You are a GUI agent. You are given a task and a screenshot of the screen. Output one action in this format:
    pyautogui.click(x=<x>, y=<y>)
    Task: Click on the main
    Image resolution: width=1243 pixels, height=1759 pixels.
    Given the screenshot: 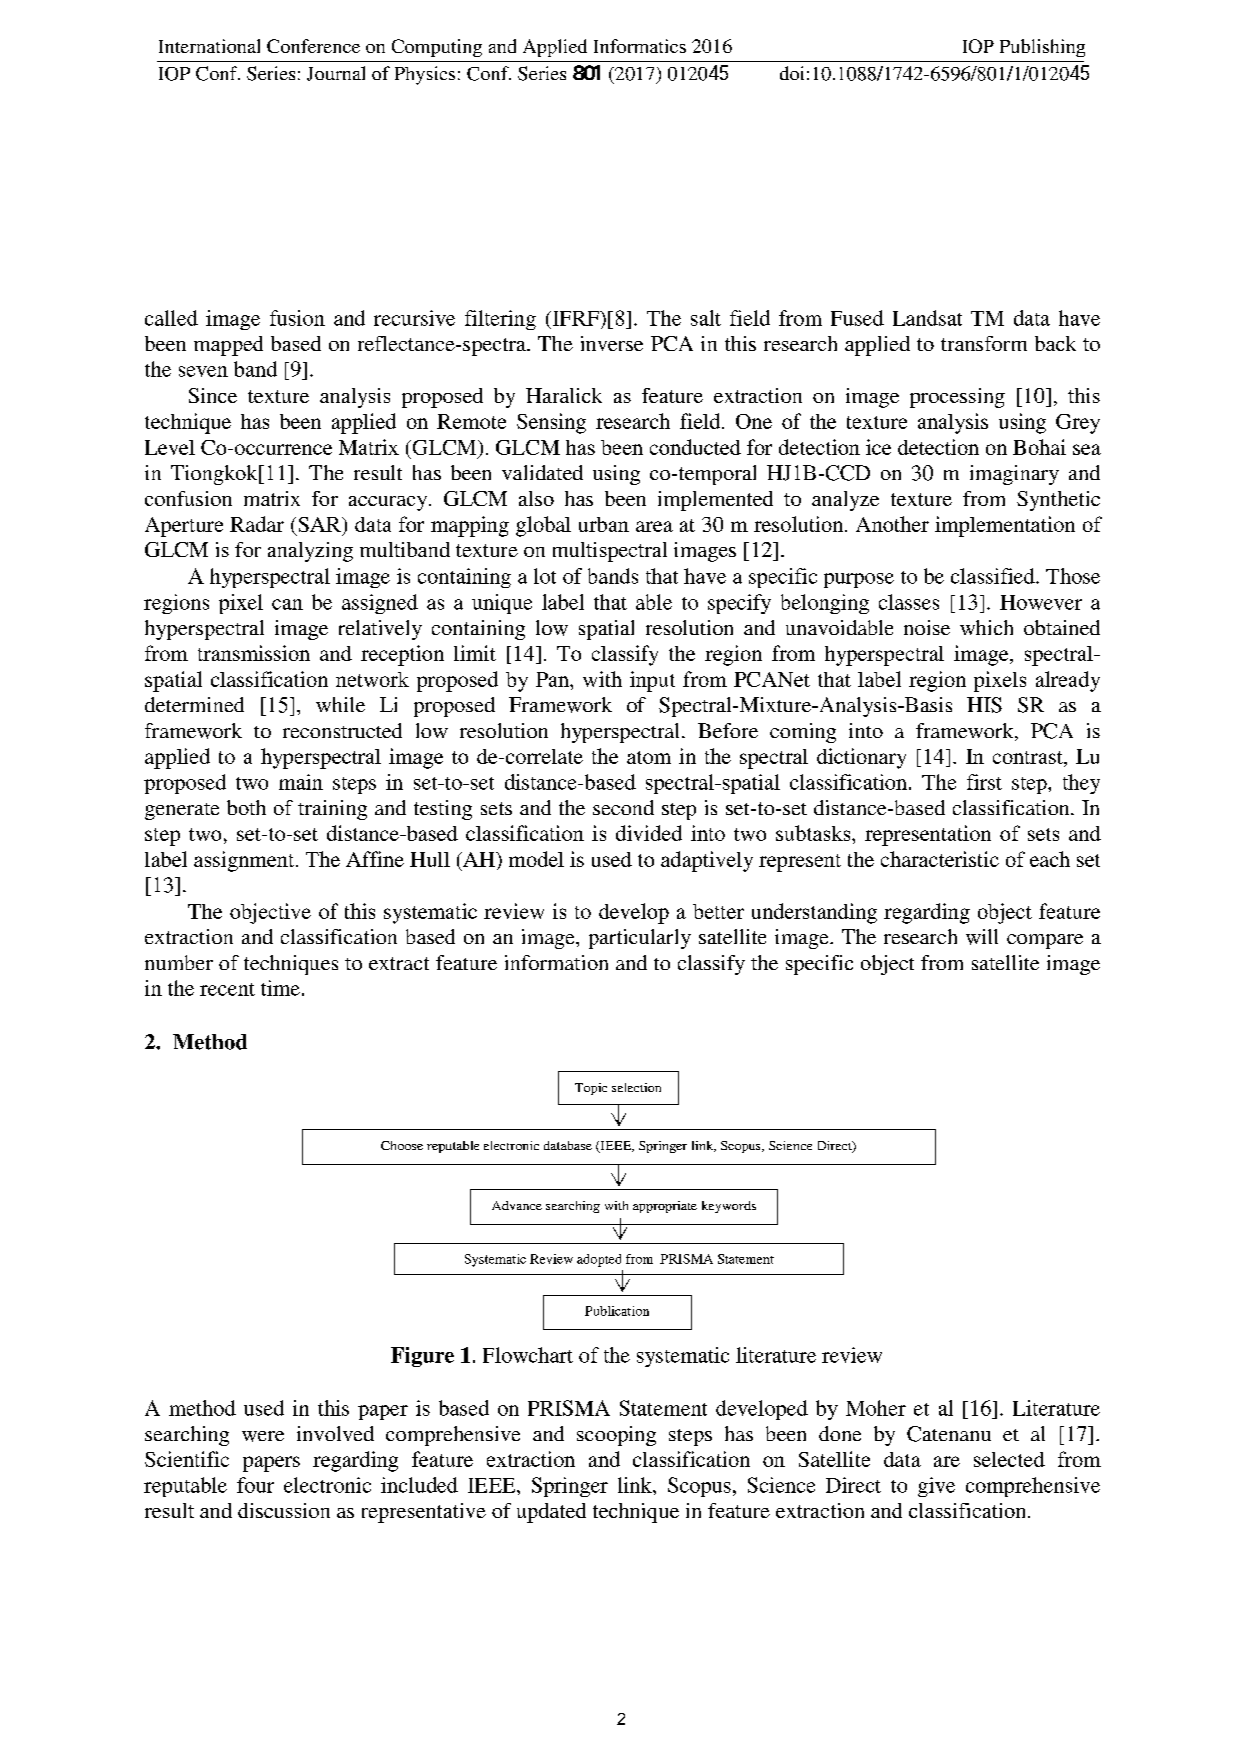 What is the action you would take?
    pyautogui.click(x=301, y=782)
